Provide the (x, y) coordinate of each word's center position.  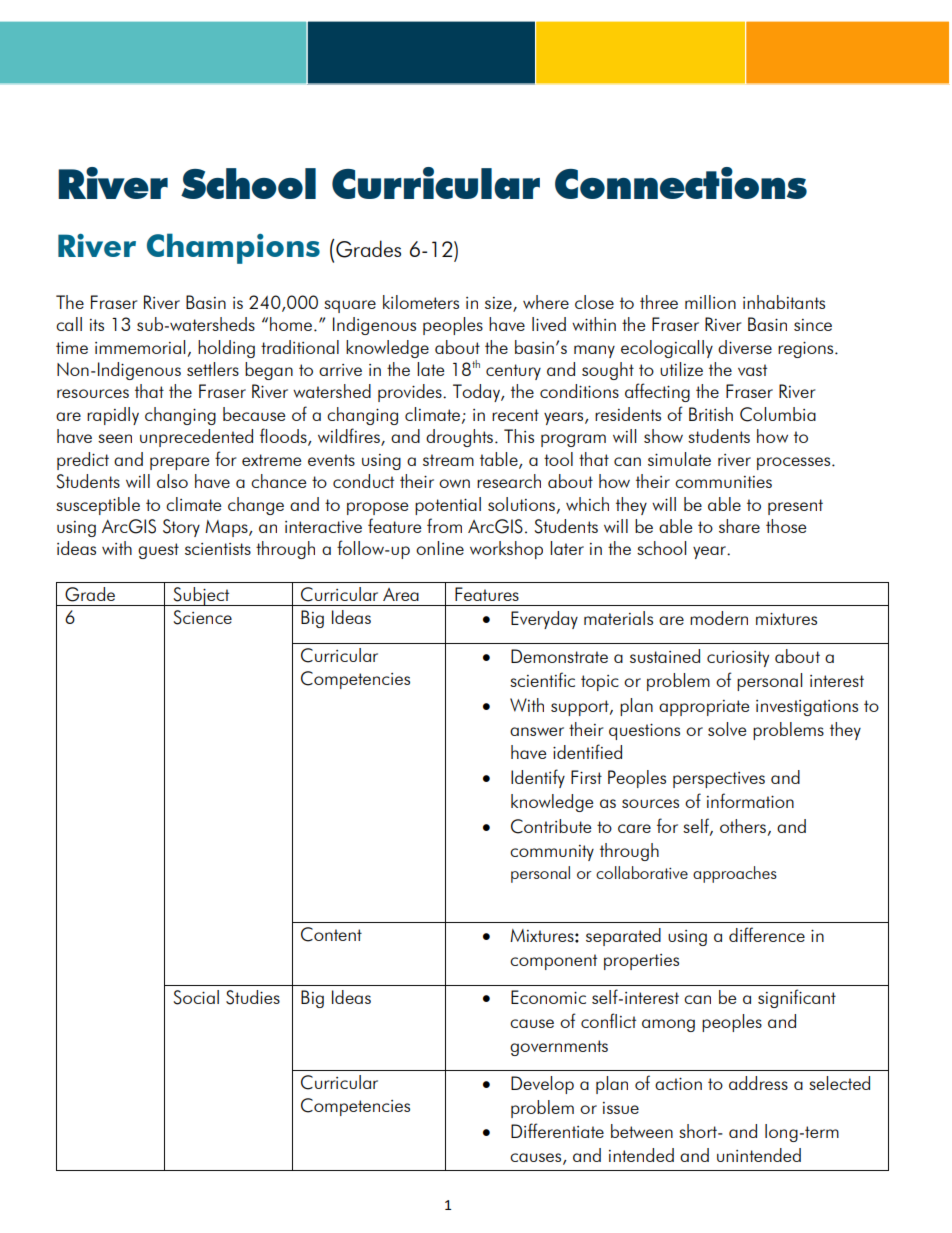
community (552, 853)
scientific (542, 679)
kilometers (421, 302)
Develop (542, 1085)
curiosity (738, 659)
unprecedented (196, 438)
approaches (735, 874)
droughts (459, 438)
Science (202, 617)
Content (331, 934)
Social (196, 997)
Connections (681, 183)
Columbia (778, 414)
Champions (233, 248)
